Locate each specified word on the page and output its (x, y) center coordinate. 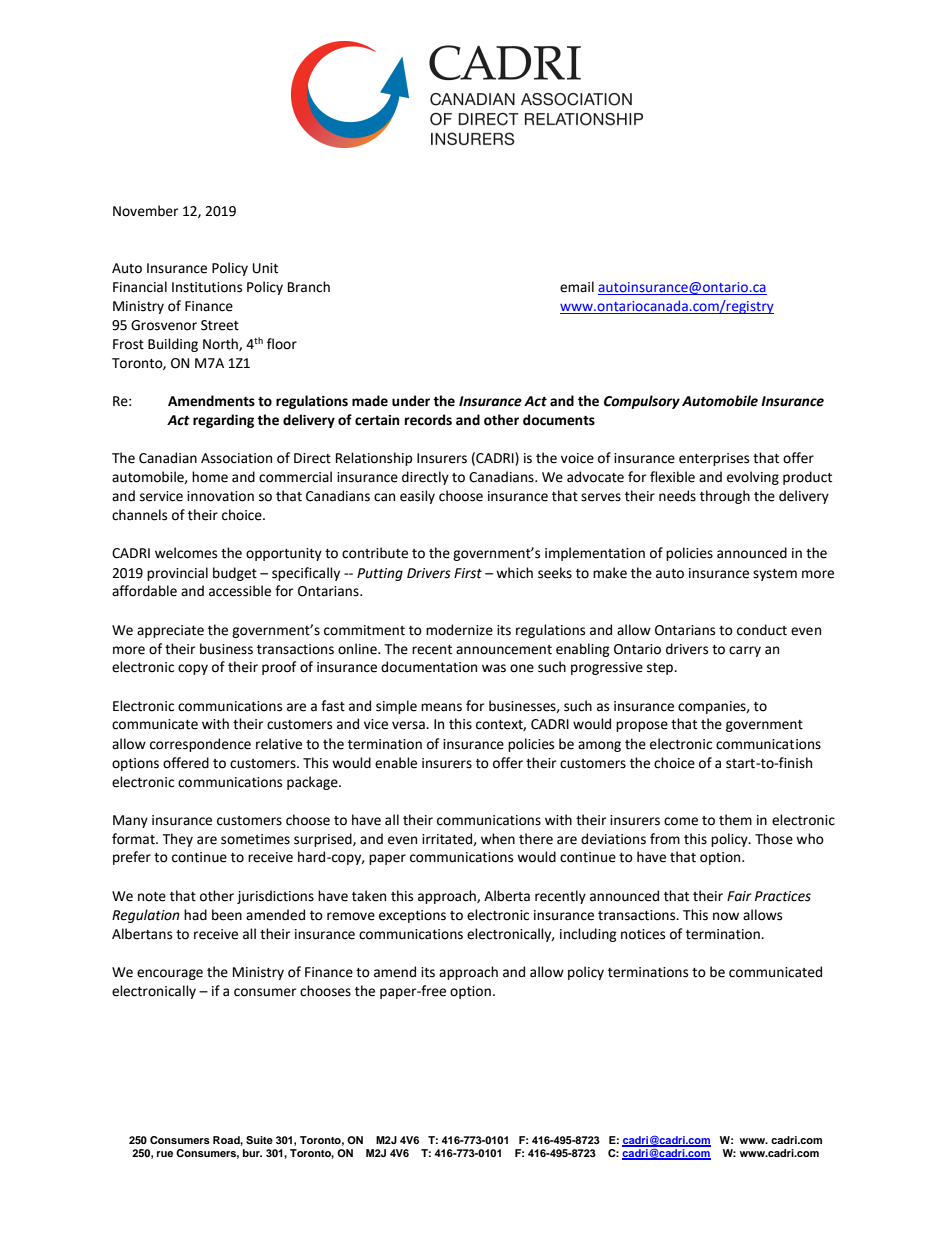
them (735, 820)
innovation (220, 496)
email (577, 287)
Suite (259, 1140)
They (177, 840)
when (498, 839)
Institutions (207, 287)
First (468, 573)
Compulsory (642, 402)
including (588, 935)
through (725, 497)
